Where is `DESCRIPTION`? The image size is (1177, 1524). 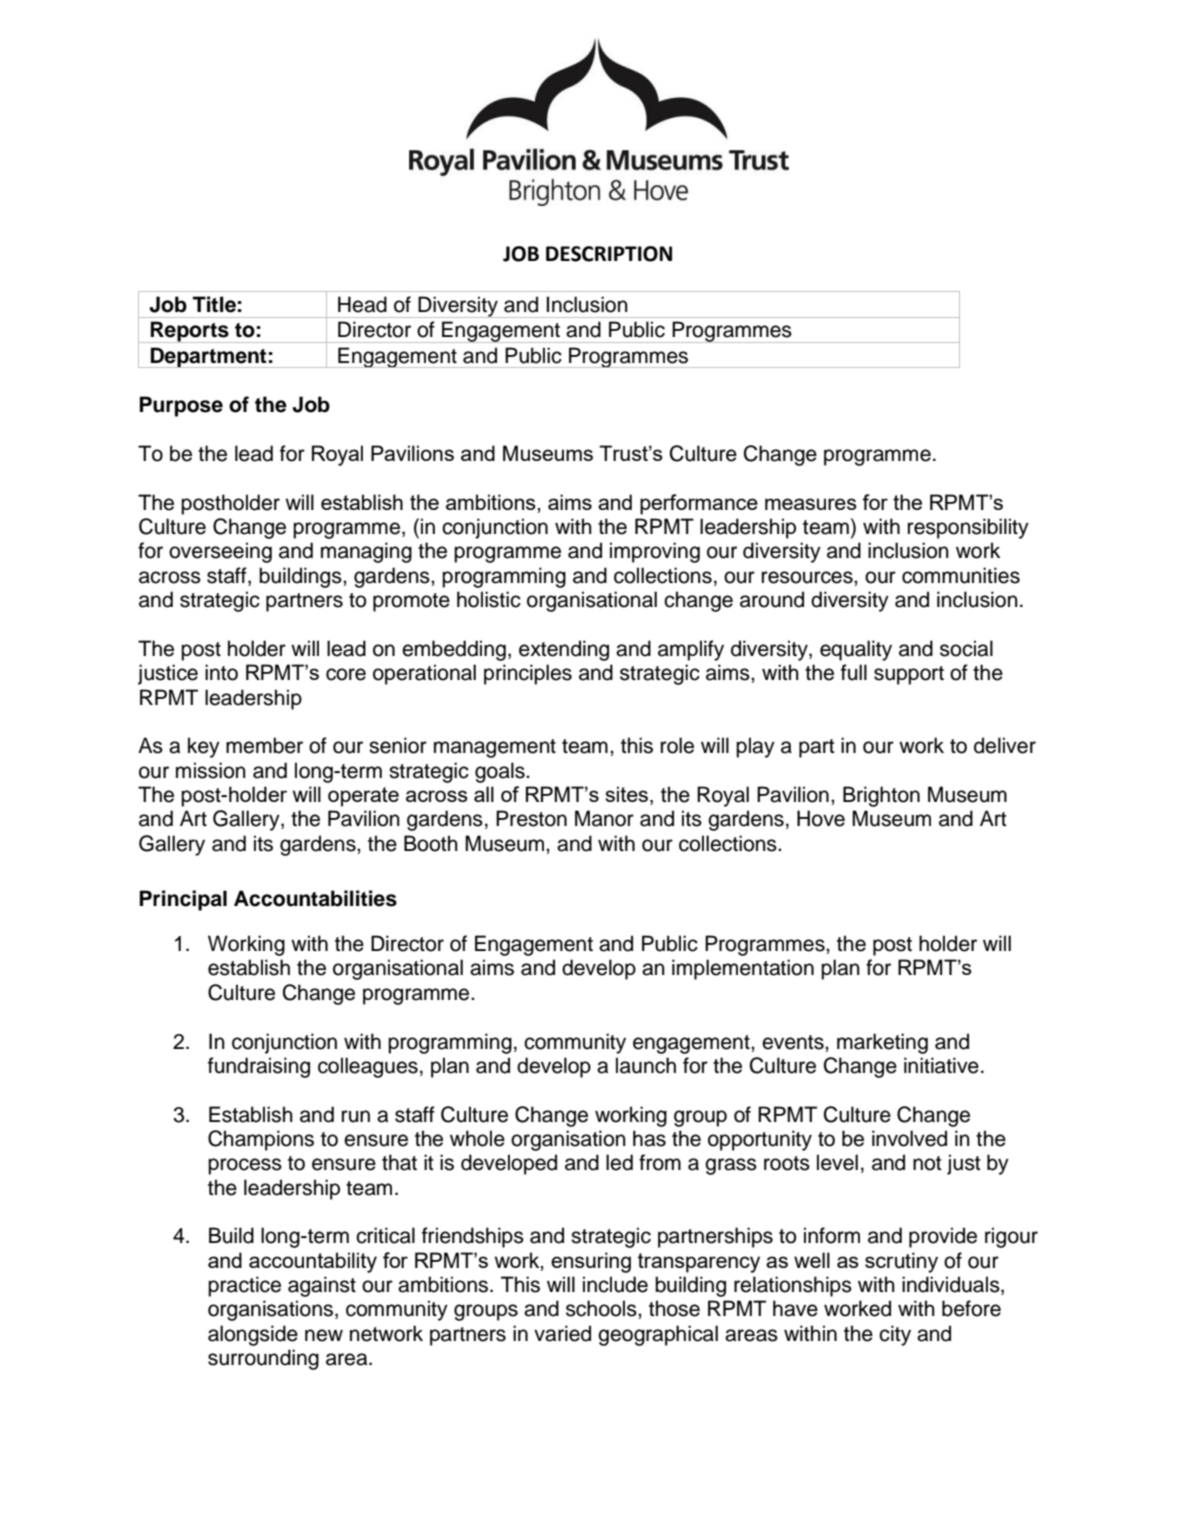 DESCRIPTION is located at coordinates (609, 254).
